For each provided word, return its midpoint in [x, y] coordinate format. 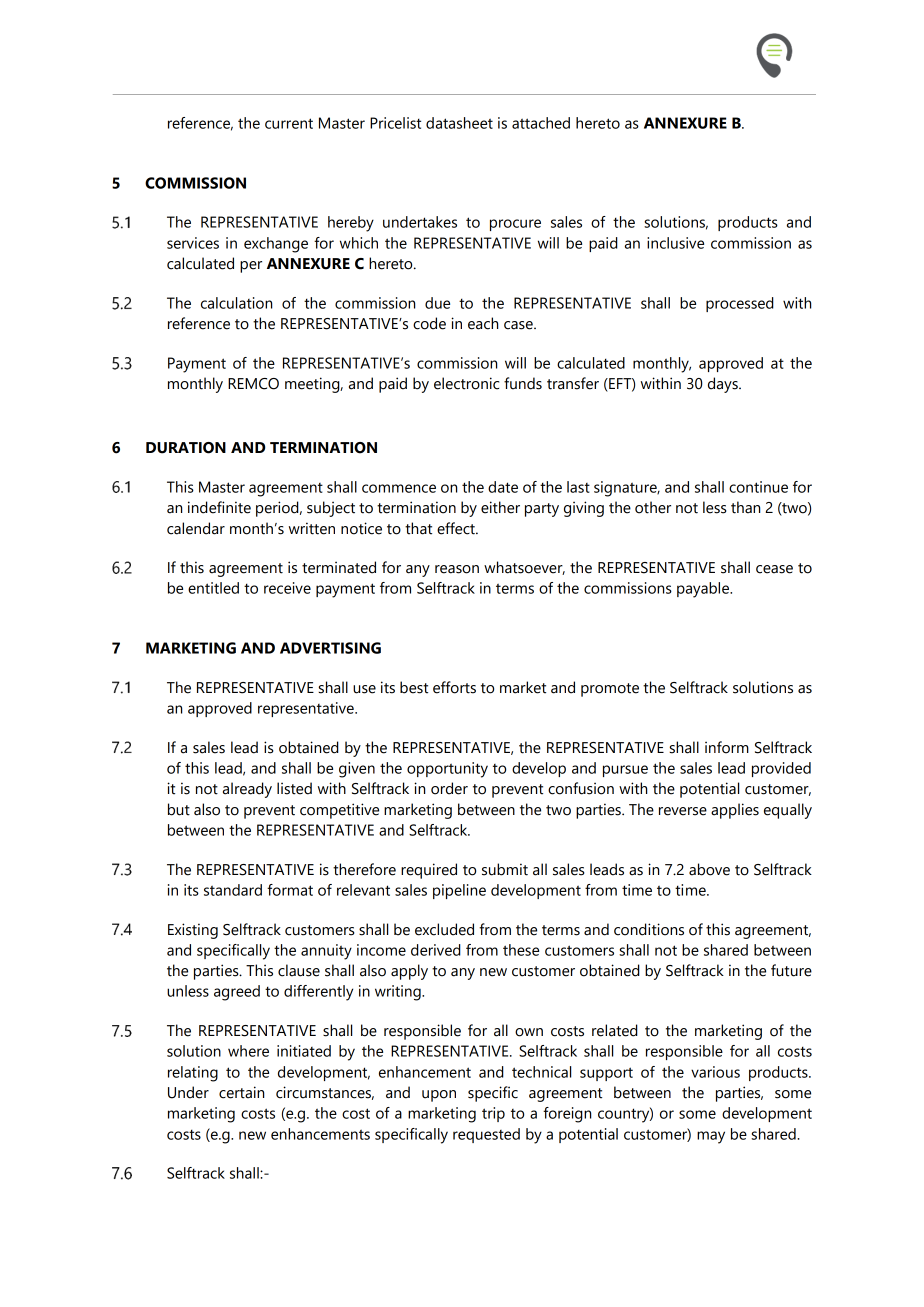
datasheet [459, 123]
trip [493, 1114]
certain [241, 1092]
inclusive [675, 243]
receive [287, 588]
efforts [454, 687]
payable [704, 590]
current [289, 123]
